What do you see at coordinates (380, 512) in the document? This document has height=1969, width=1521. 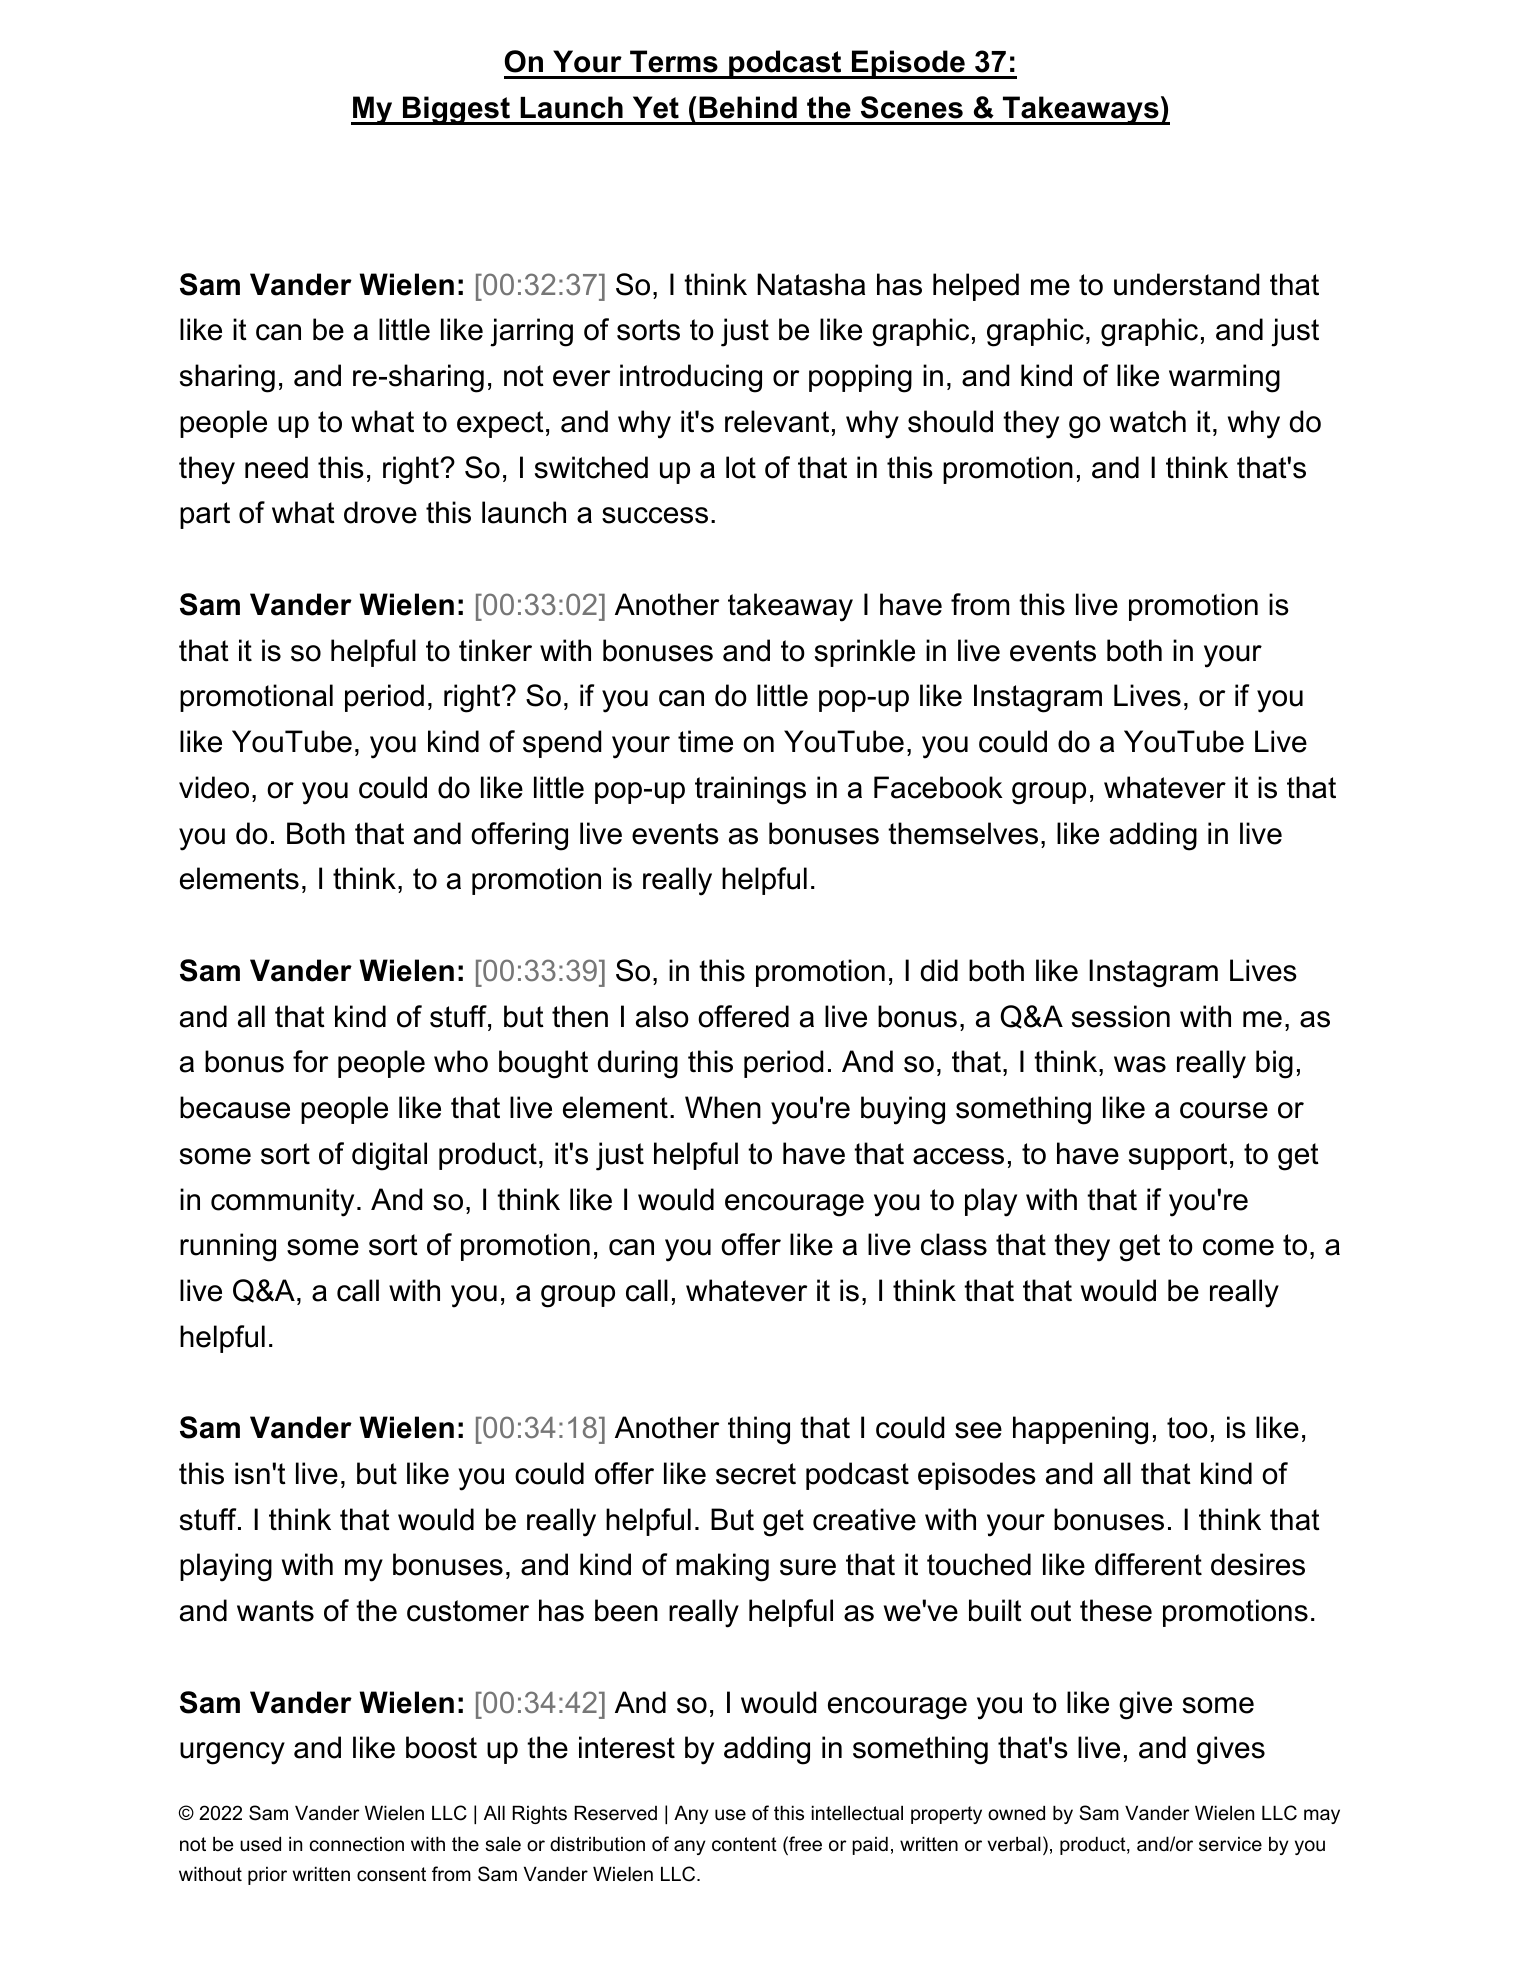 I see `drove` at bounding box center [380, 512].
